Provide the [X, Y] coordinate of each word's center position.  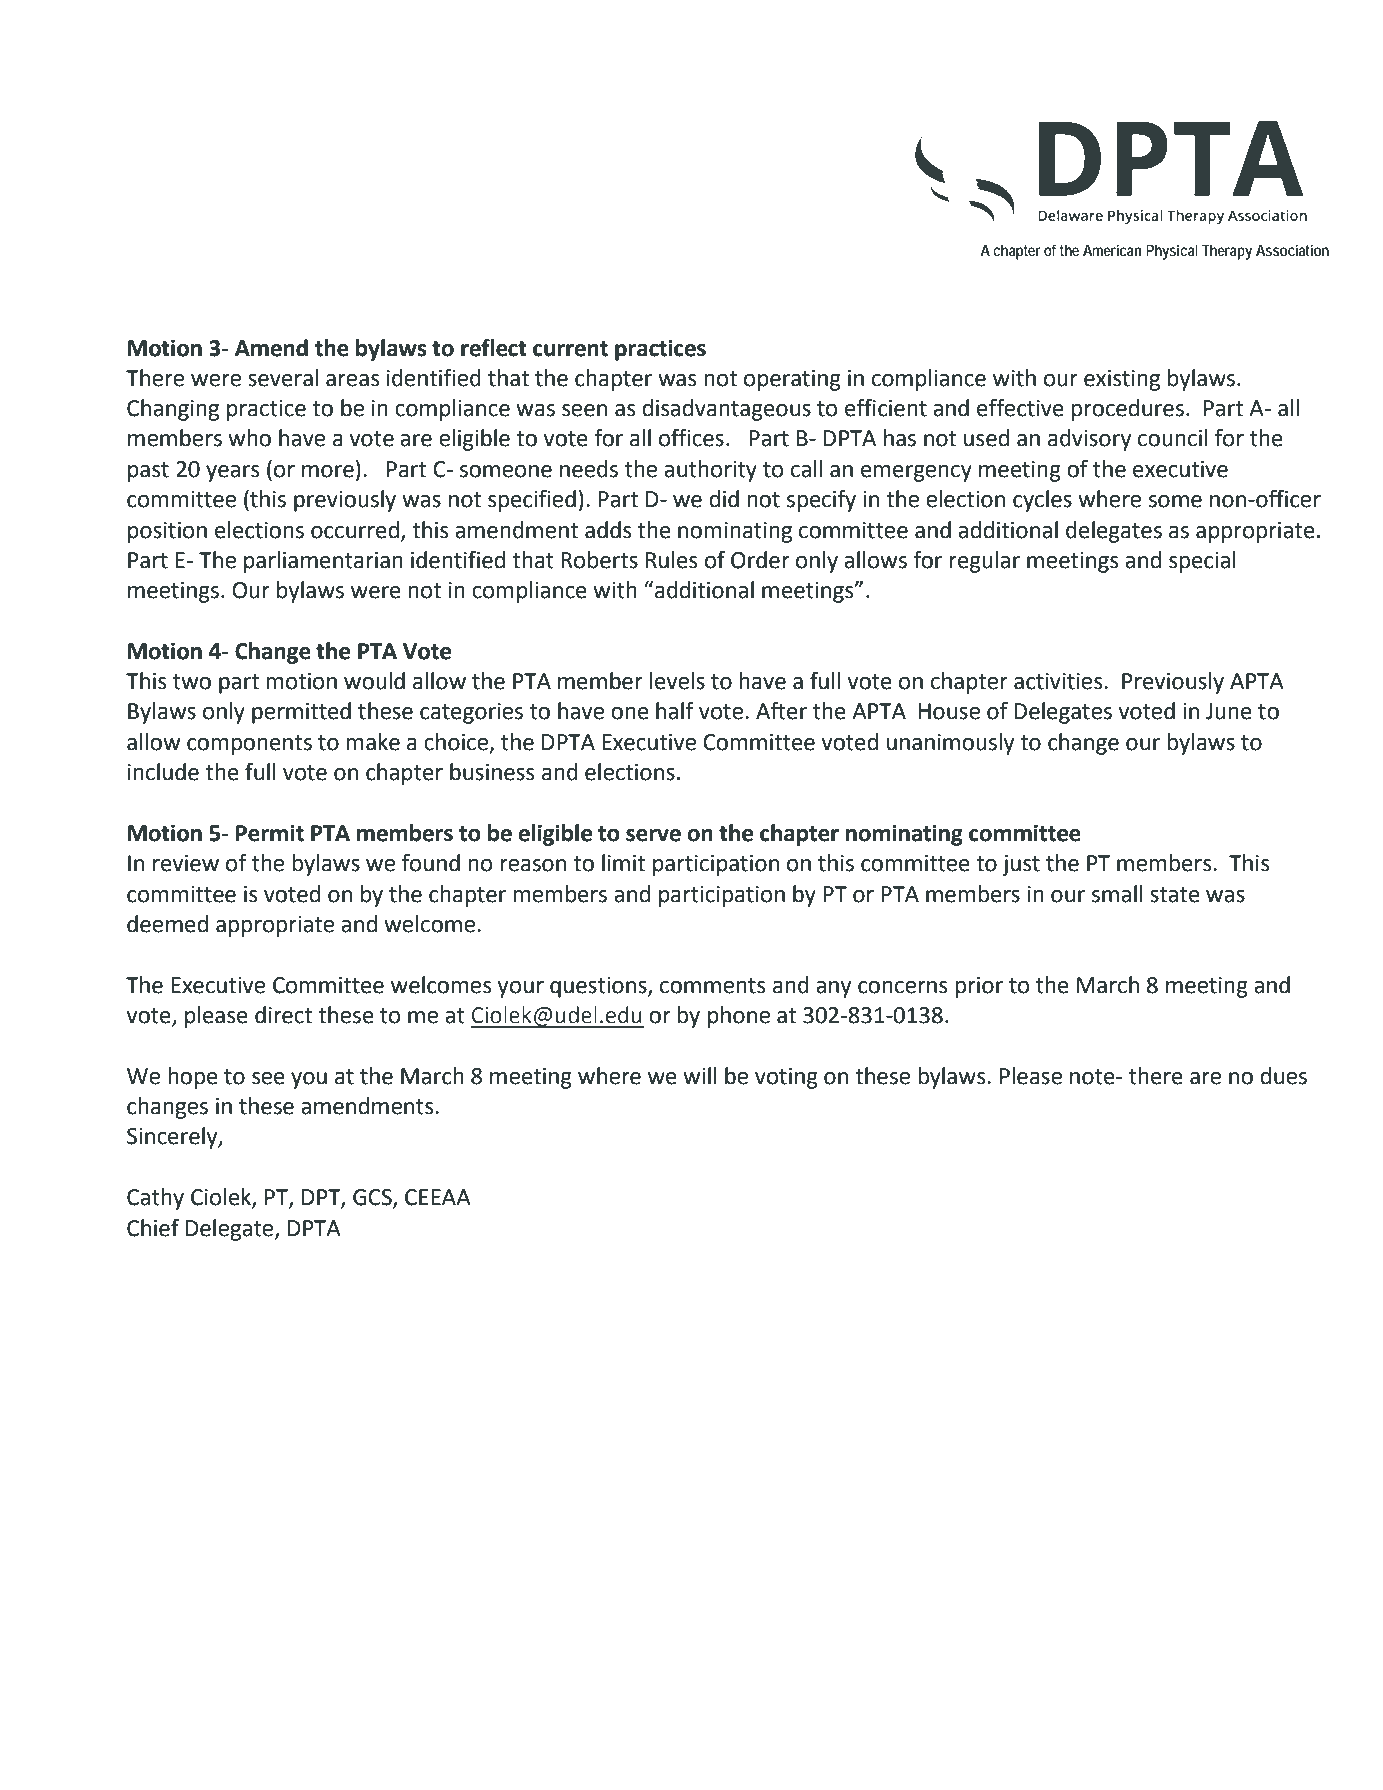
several [283, 378]
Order [760, 560]
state [1175, 895]
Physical [1172, 252]
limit [623, 863]
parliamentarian [323, 562]
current [570, 349]
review [186, 863]
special [1202, 562]
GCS [373, 1198]
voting [786, 1078]
